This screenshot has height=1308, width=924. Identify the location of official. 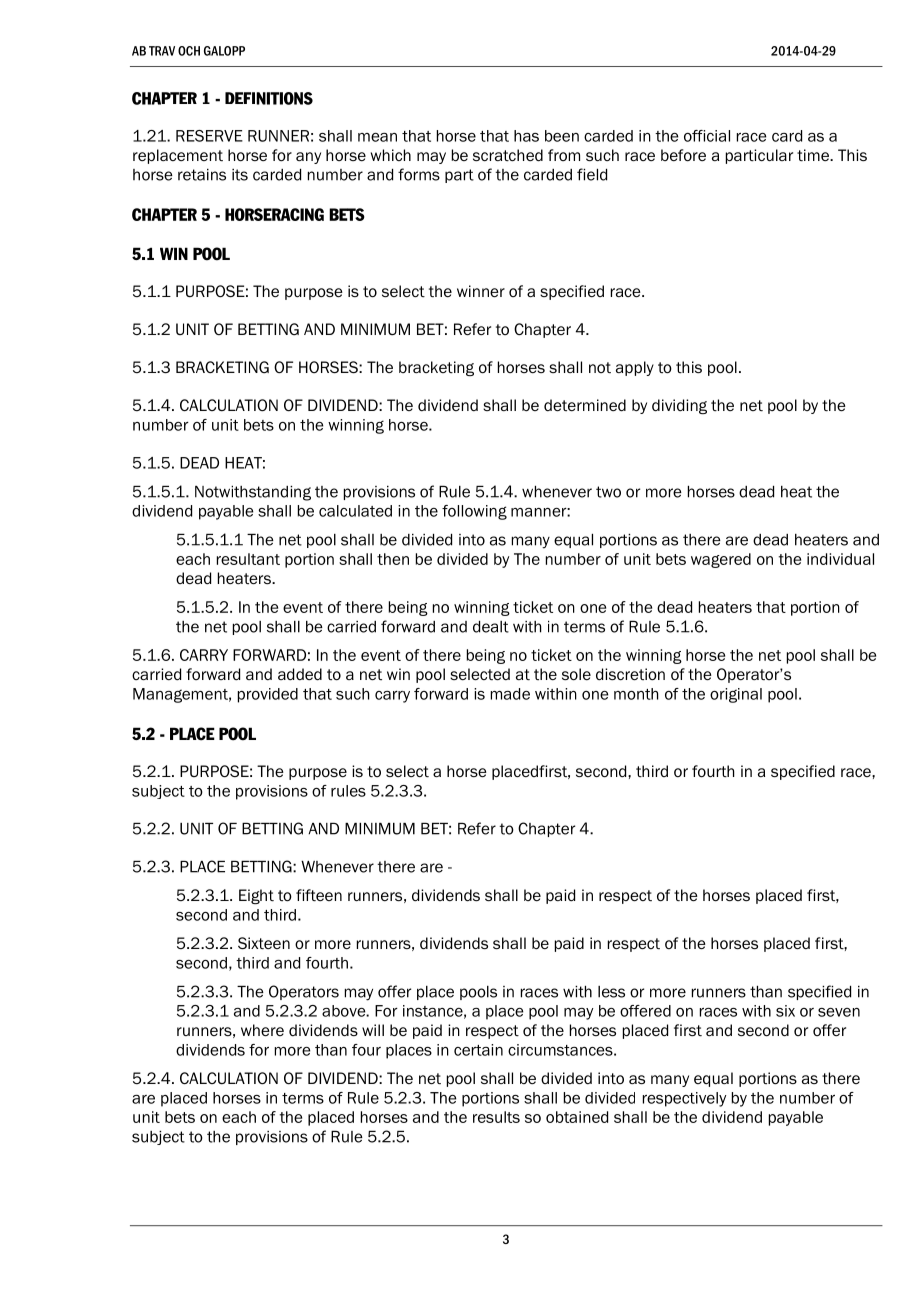
(707, 136).
